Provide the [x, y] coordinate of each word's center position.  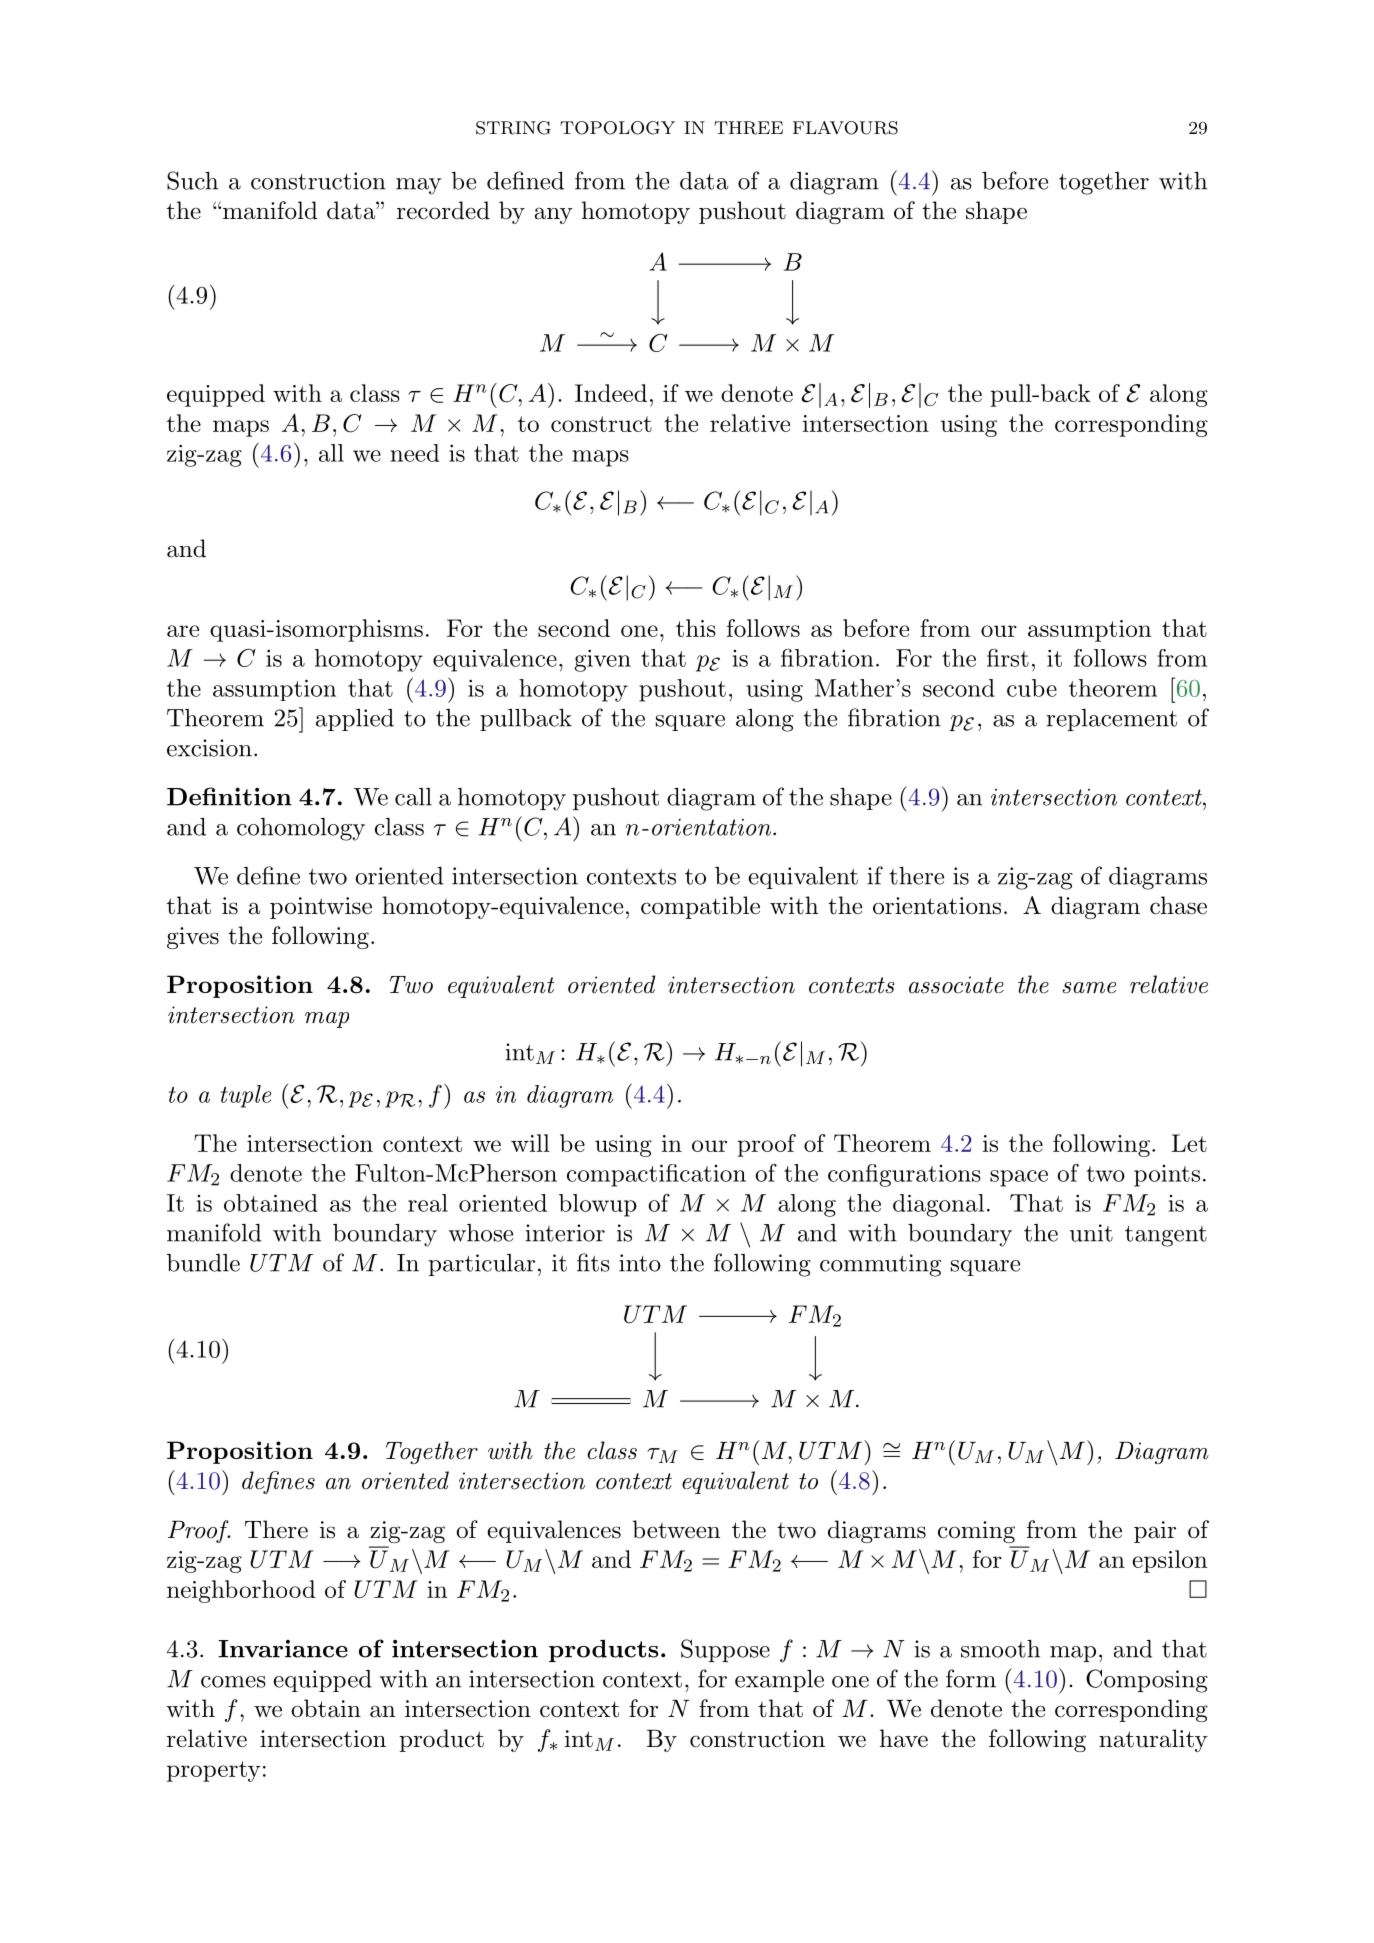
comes [233, 1682]
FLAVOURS [845, 128]
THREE [748, 128]
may [418, 186]
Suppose [725, 1650]
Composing [1147, 1681]
